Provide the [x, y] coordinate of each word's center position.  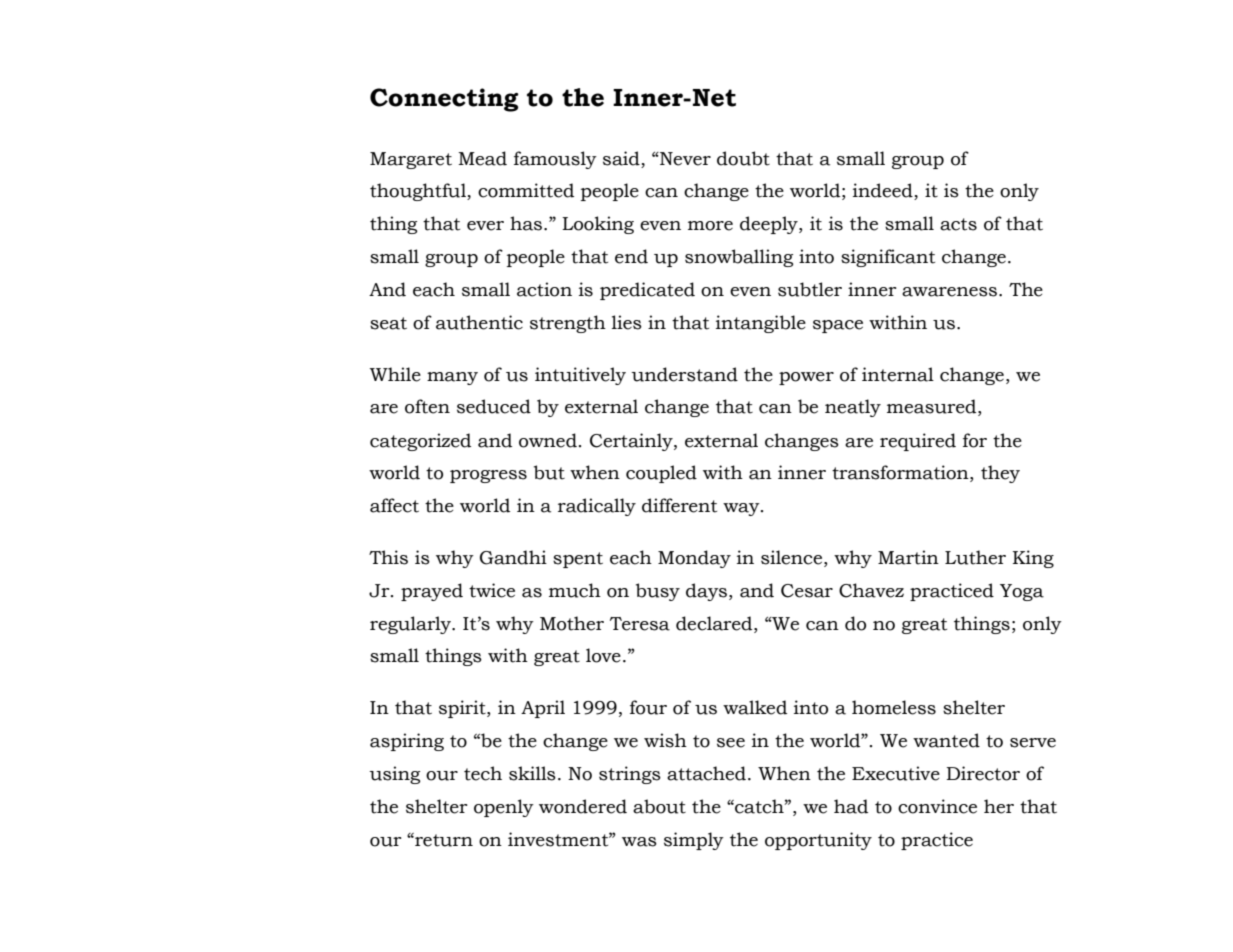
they [1000, 474]
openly [504, 808]
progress [488, 476]
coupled [661, 474]
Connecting [444, 100]
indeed [884, 191]
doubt [743, 158]
